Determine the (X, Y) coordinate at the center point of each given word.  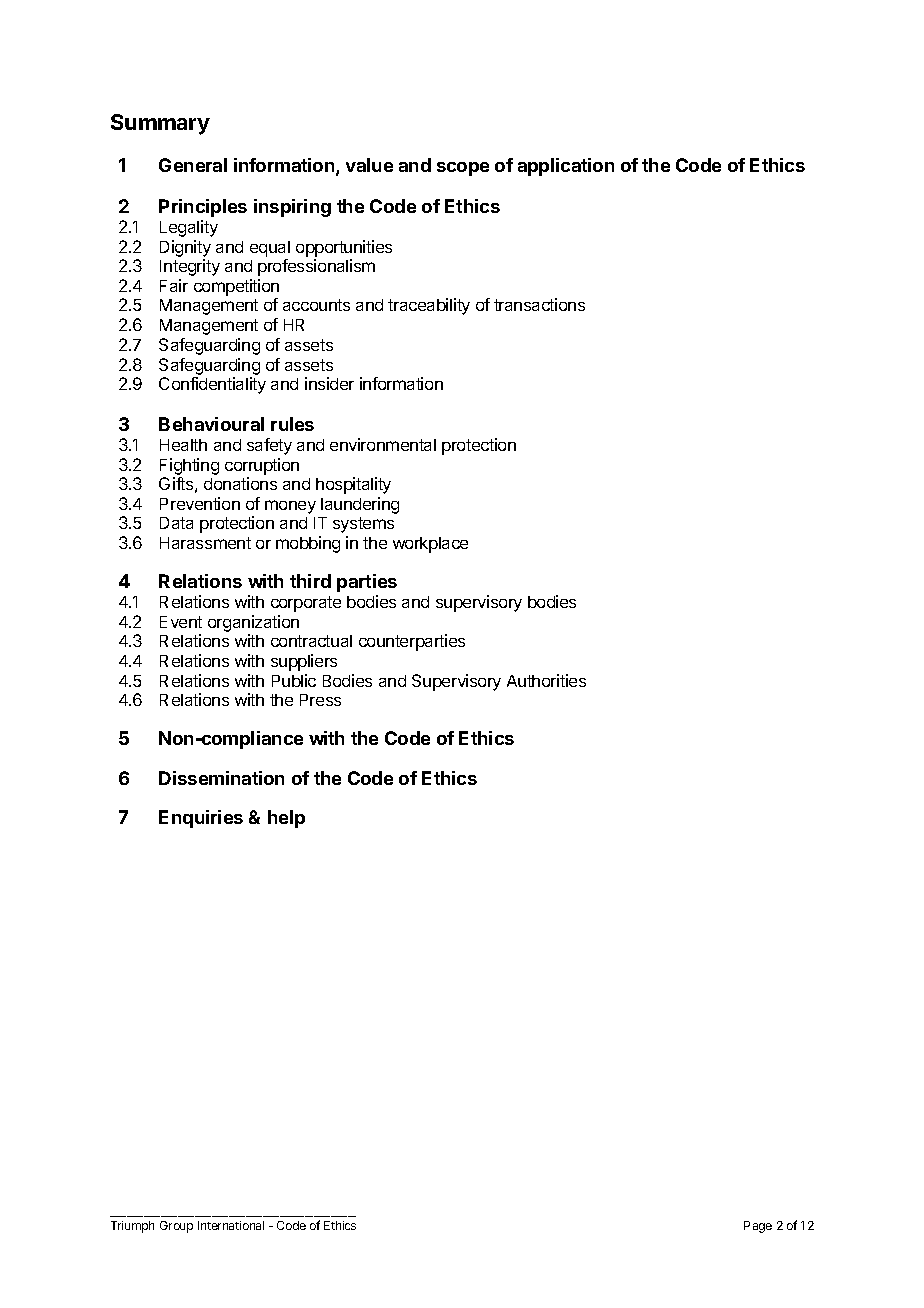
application (566, 167)
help (286, 819)
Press (320, 700)
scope (463, 169)
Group (176, 1227)
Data (176, 523)
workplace (430, 545)
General (193, 165)
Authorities (546, 680)
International (231, 1225)
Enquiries (201, 819)
